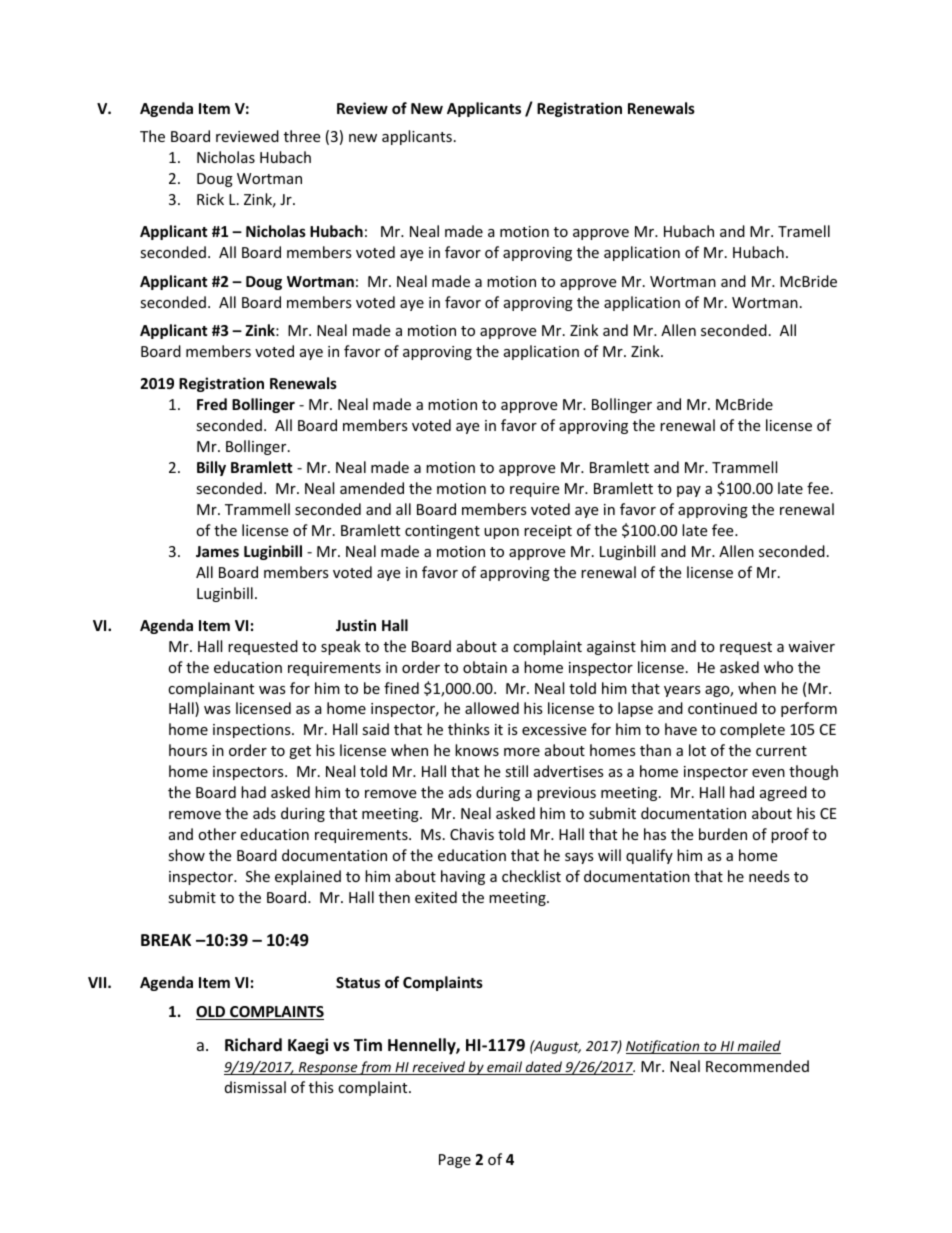  I want to click on dismissal, so click(255, 1087).
